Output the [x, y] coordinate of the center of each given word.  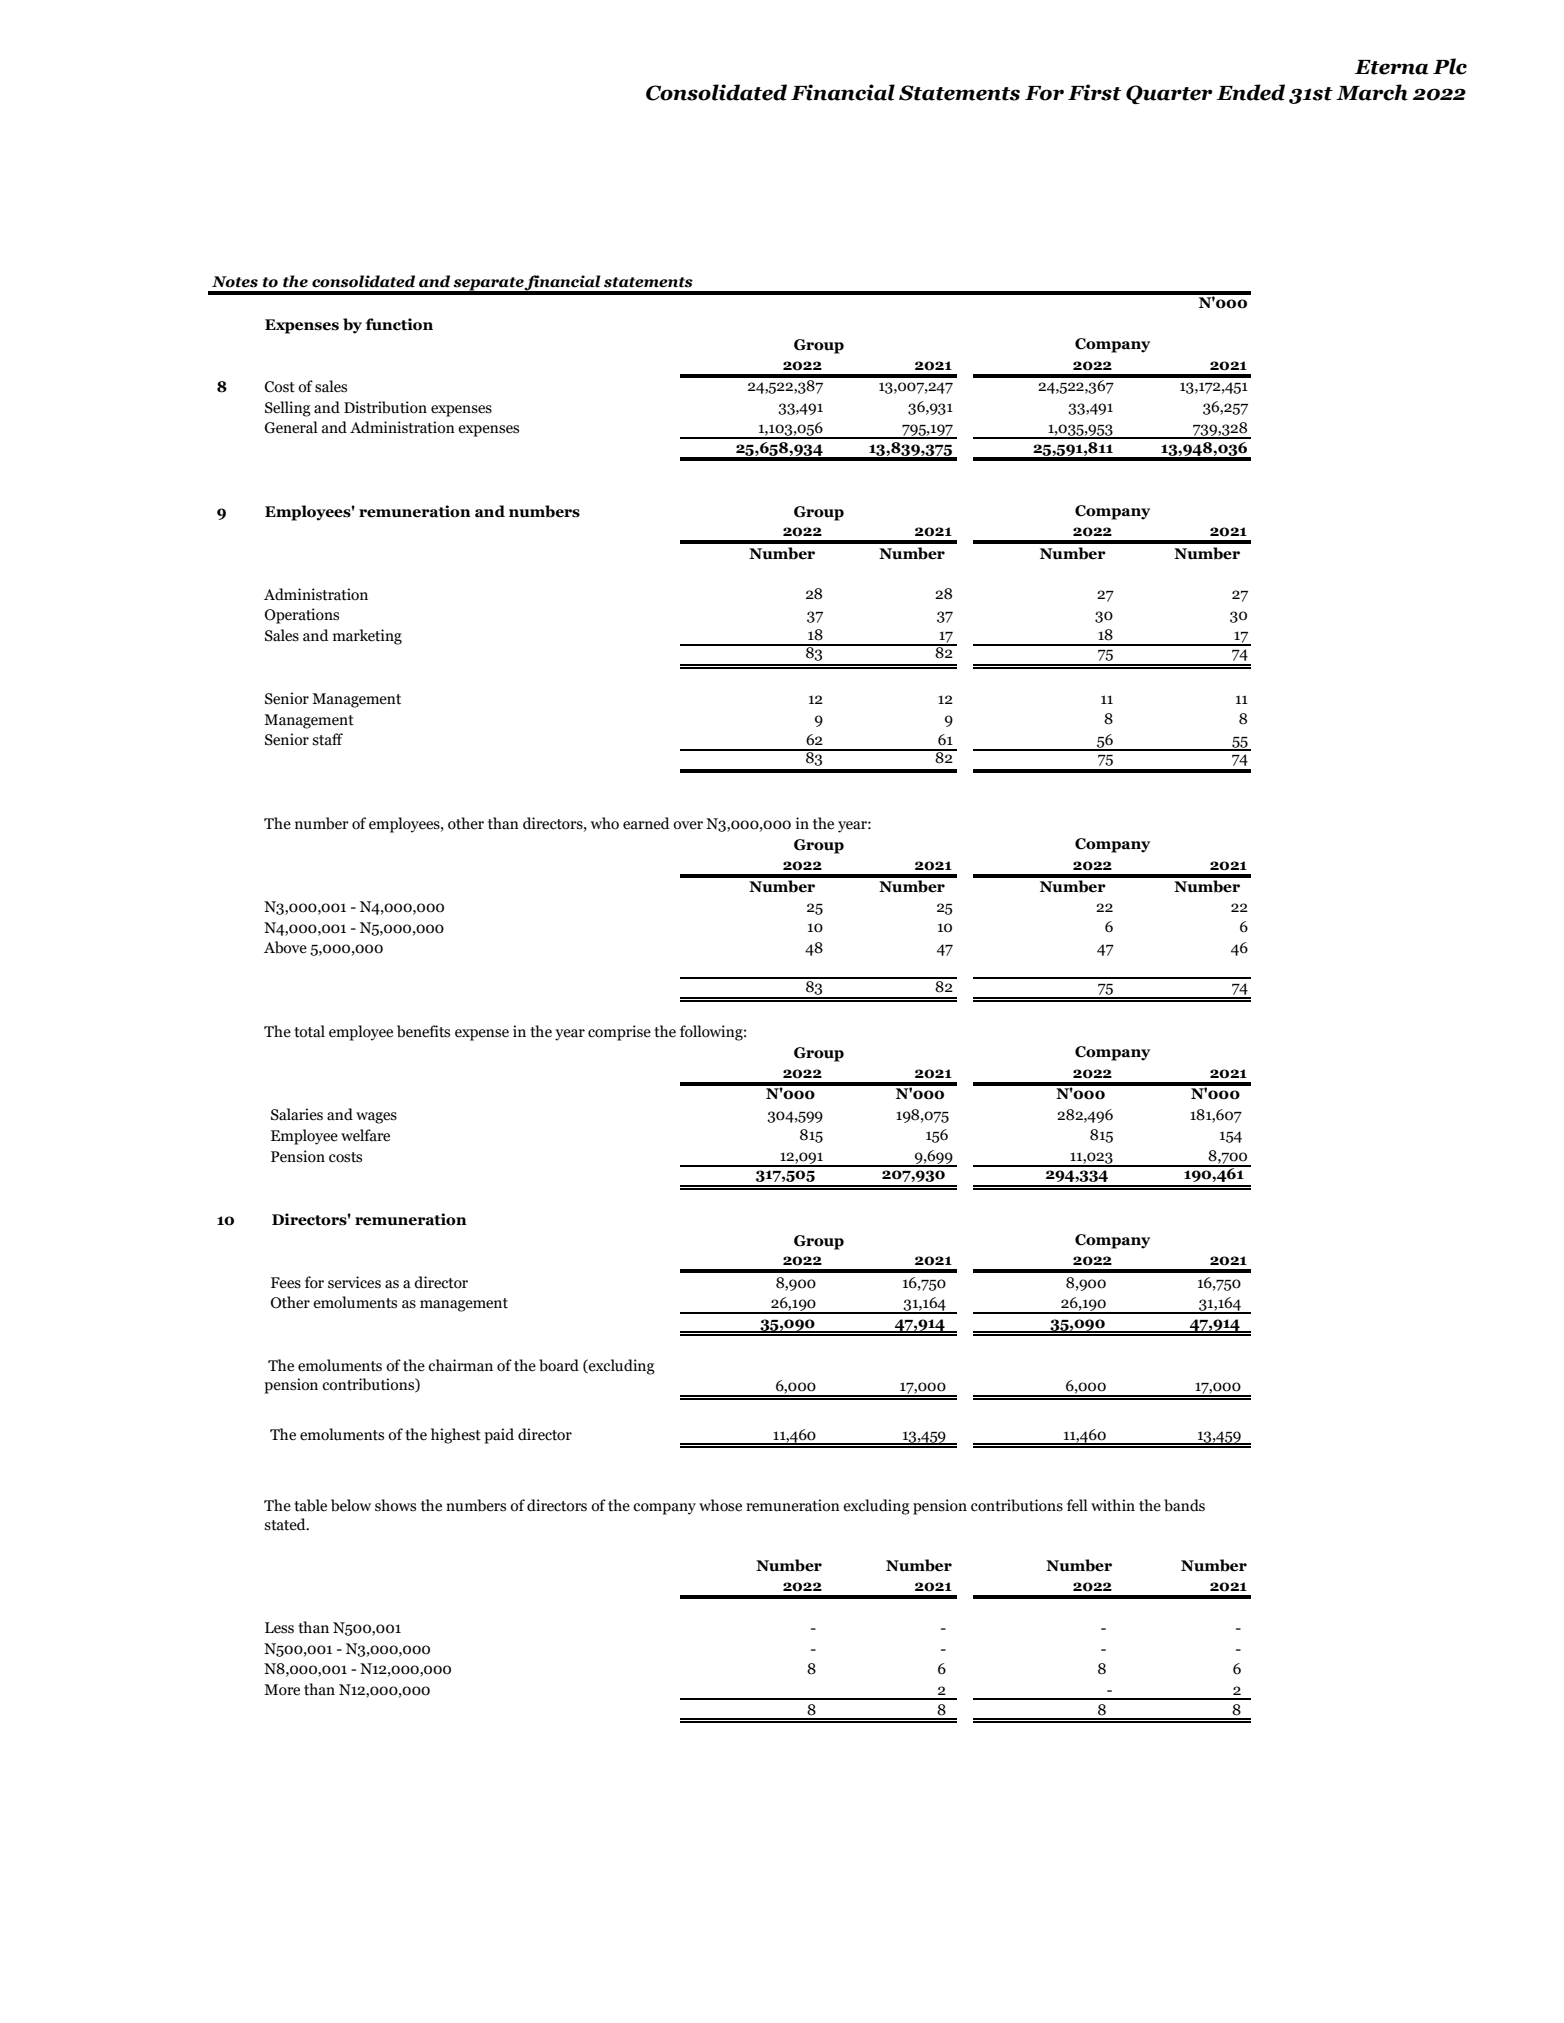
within [1113, 1505]
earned [646, 823]
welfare [365, 1135]
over [688, 825]
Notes [235, 282]
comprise [619, 1033]
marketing [367, 637]
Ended [1251, 92]
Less [279, 1628]
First [1094, 92]
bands [1184, 1505]
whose [720, 1505]
